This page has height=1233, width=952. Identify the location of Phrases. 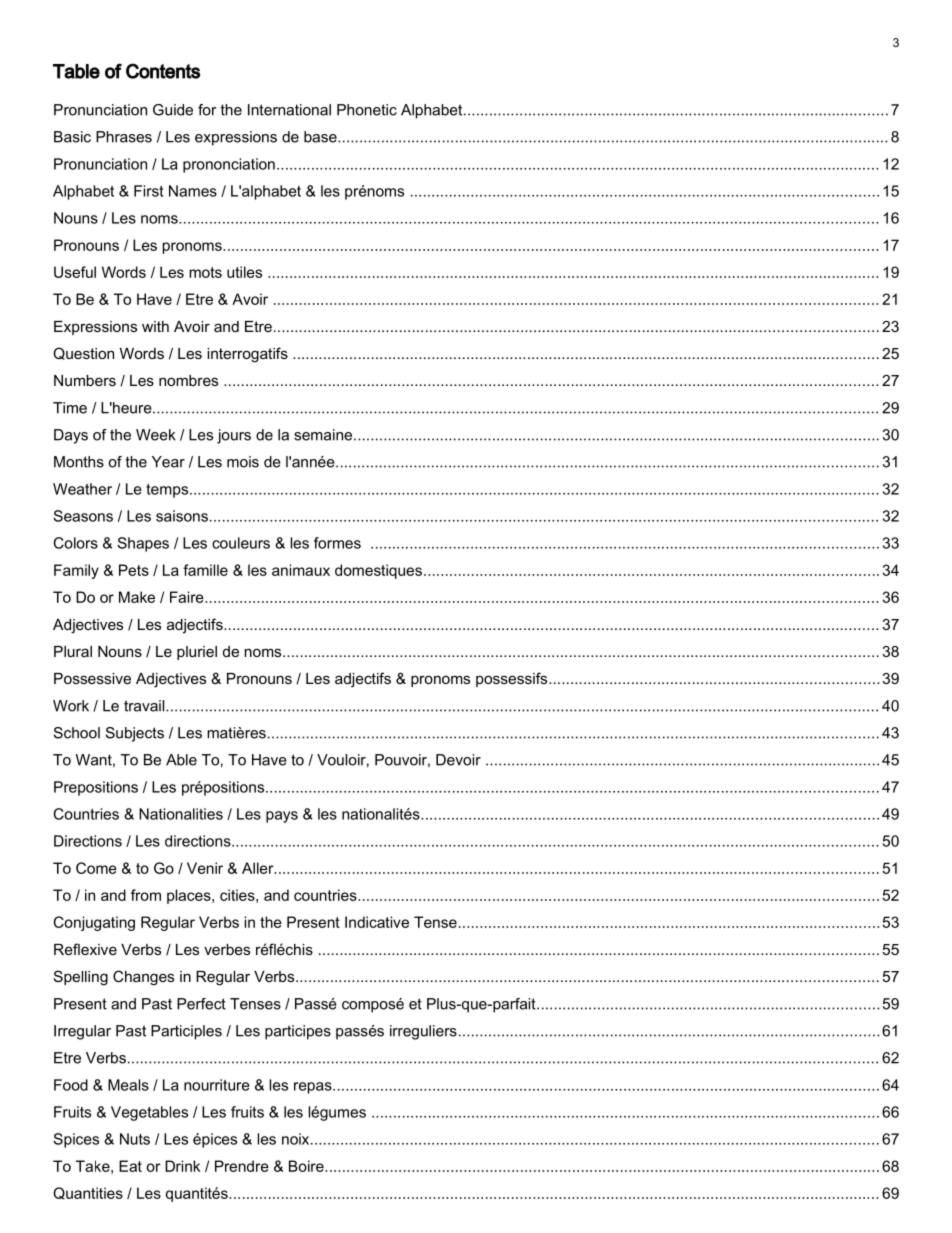
(124, 137).
